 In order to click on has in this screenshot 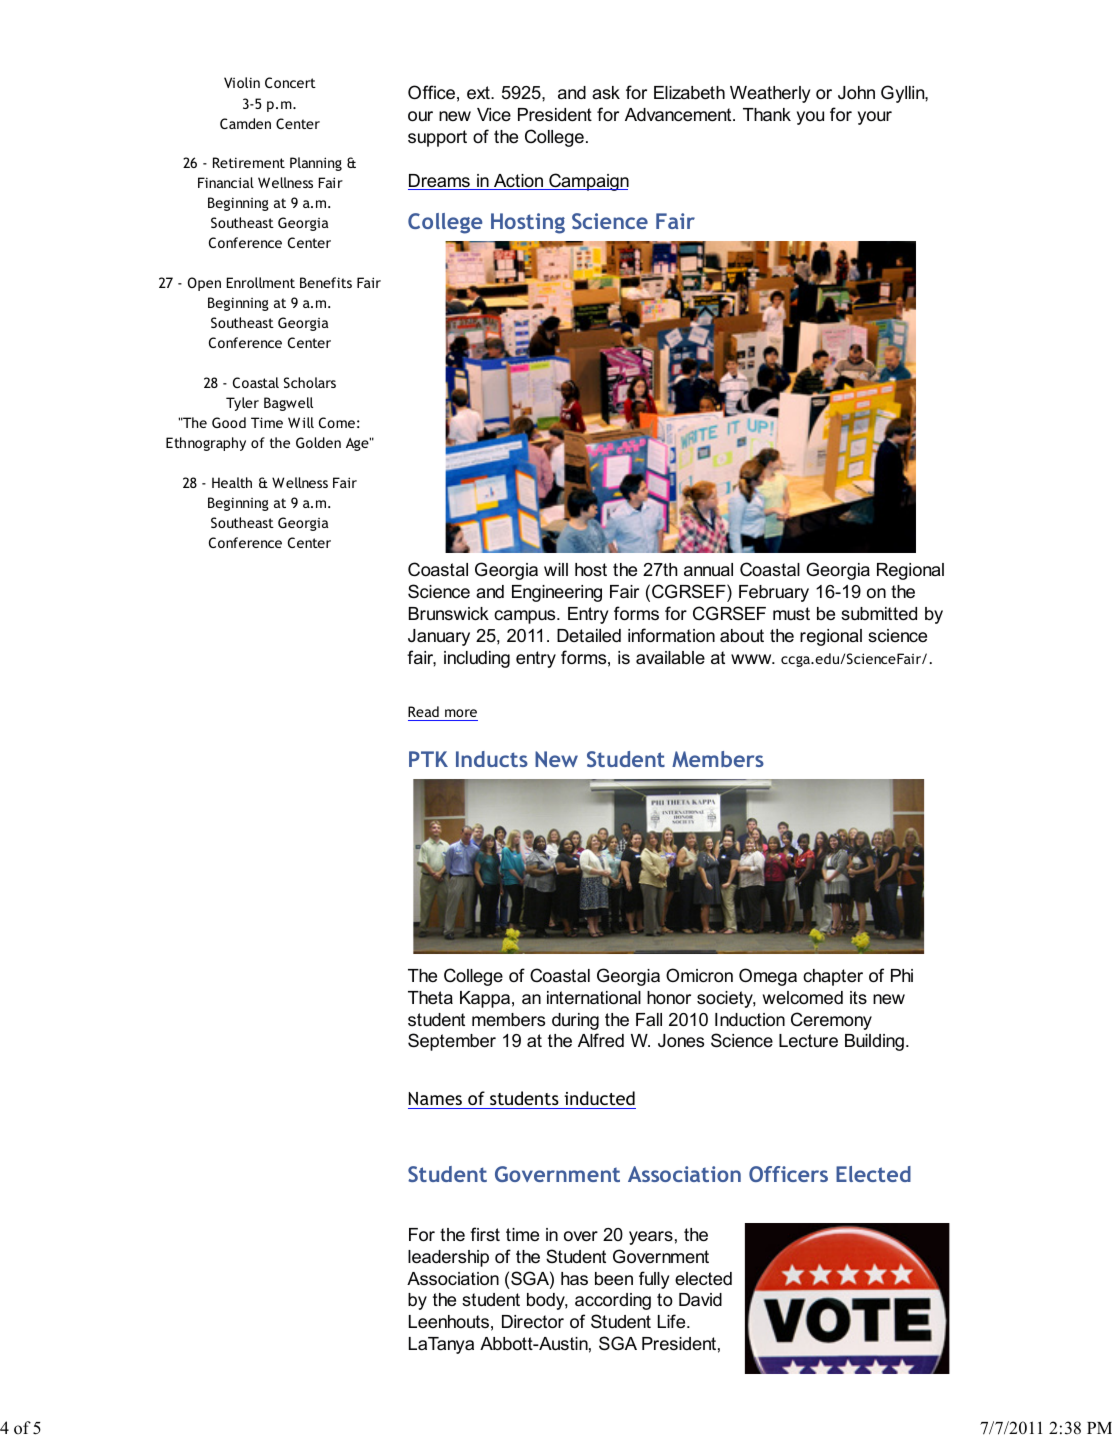, I will do `click(574, 1279)`.
